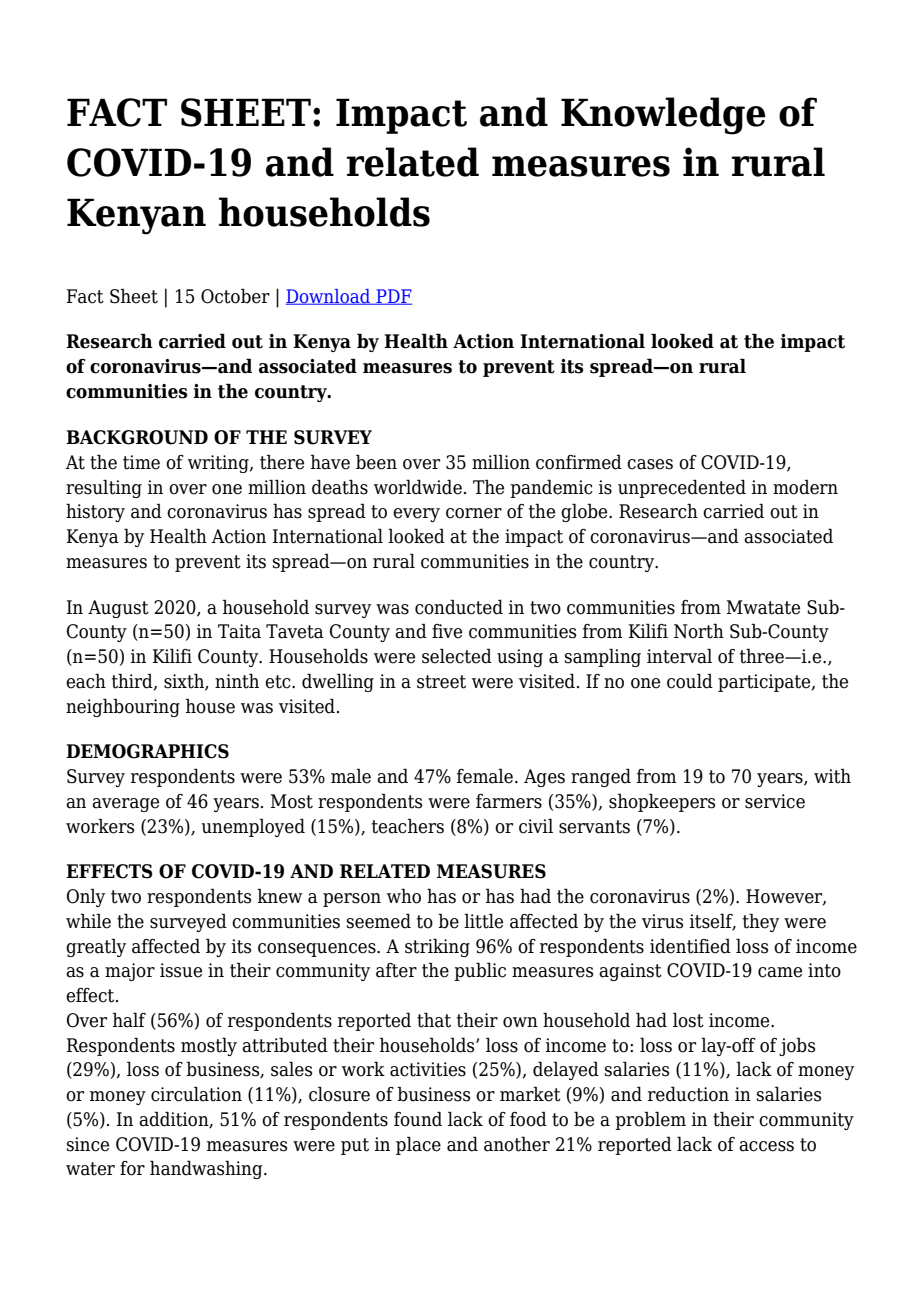 This screenshot has width=924, height=1308. Describe the element at coordinates (457, 656) in the screenshot. I see `selected` at that location.
